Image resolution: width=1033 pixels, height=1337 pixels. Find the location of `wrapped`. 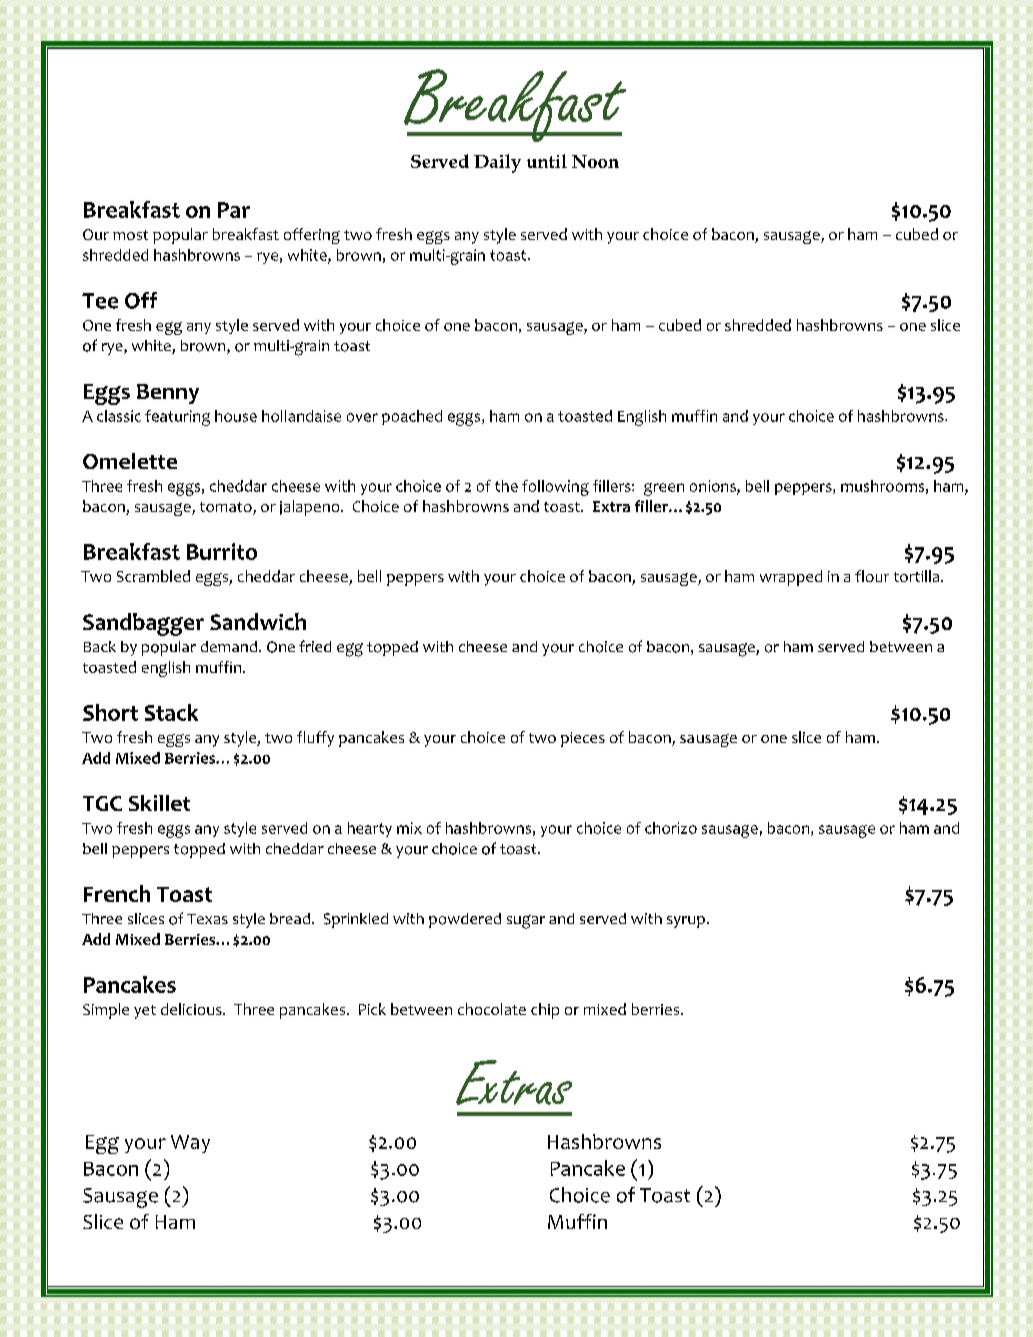

wrapped is located at coordinates (791, 578).
